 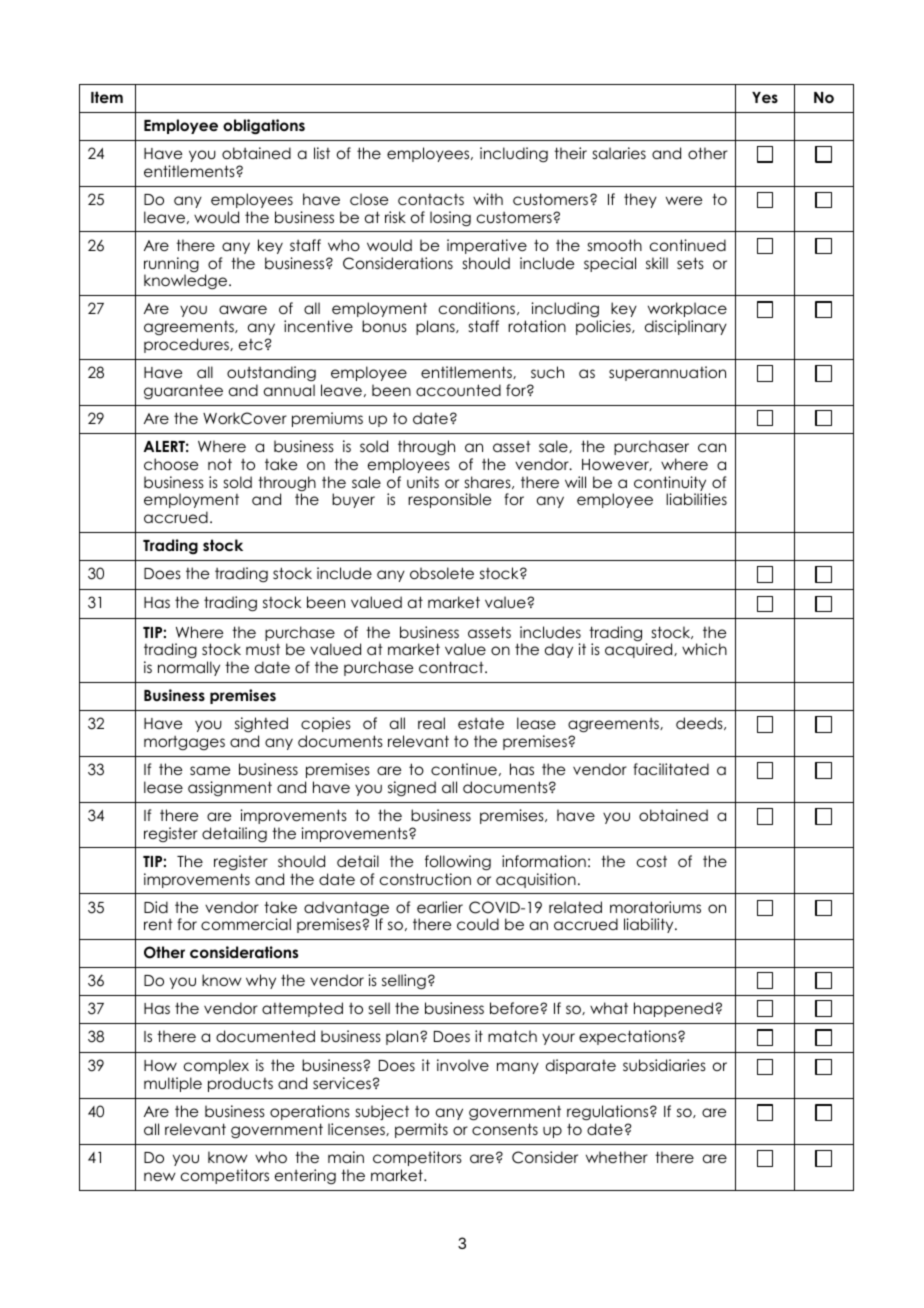 What do you see at coordinates (230, 788) in the page?
I see `assignment` at bounding box center [230, 788].
